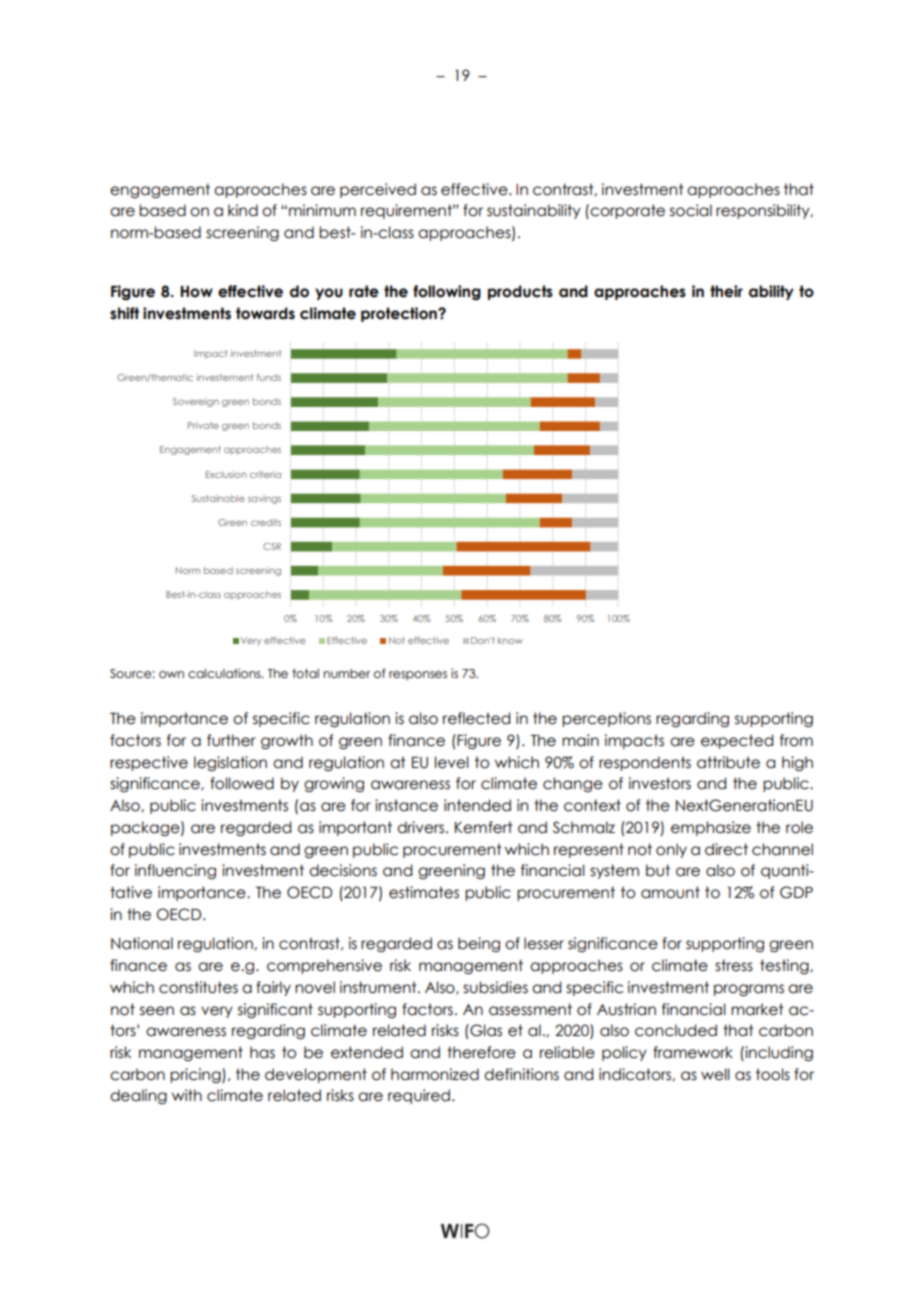 Image resolution: width=924 pixels, height=1308 pixels. I want to click on perceived, so click(378, 190).
